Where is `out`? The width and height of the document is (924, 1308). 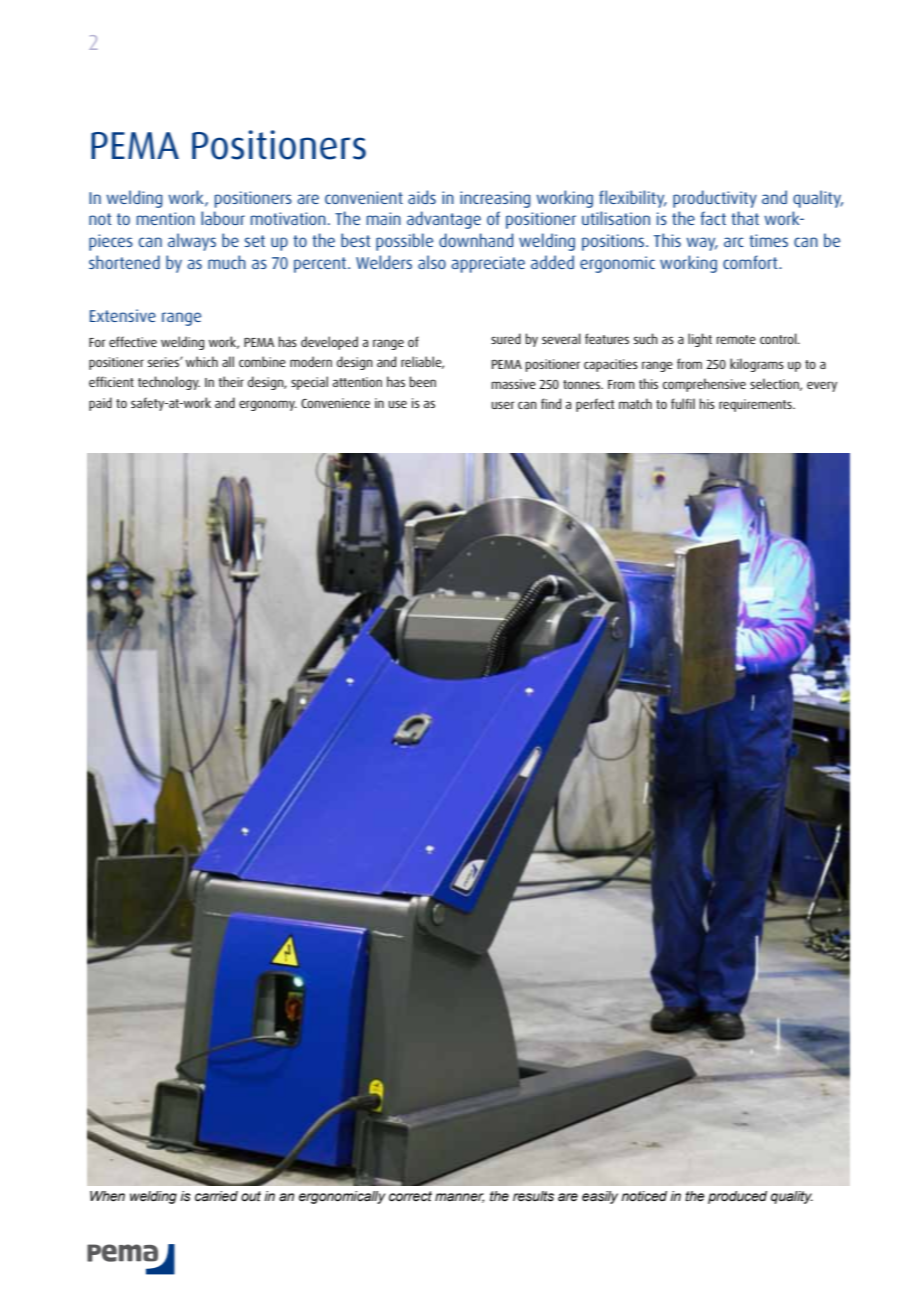 out is located at coordinates (251, 1196).
